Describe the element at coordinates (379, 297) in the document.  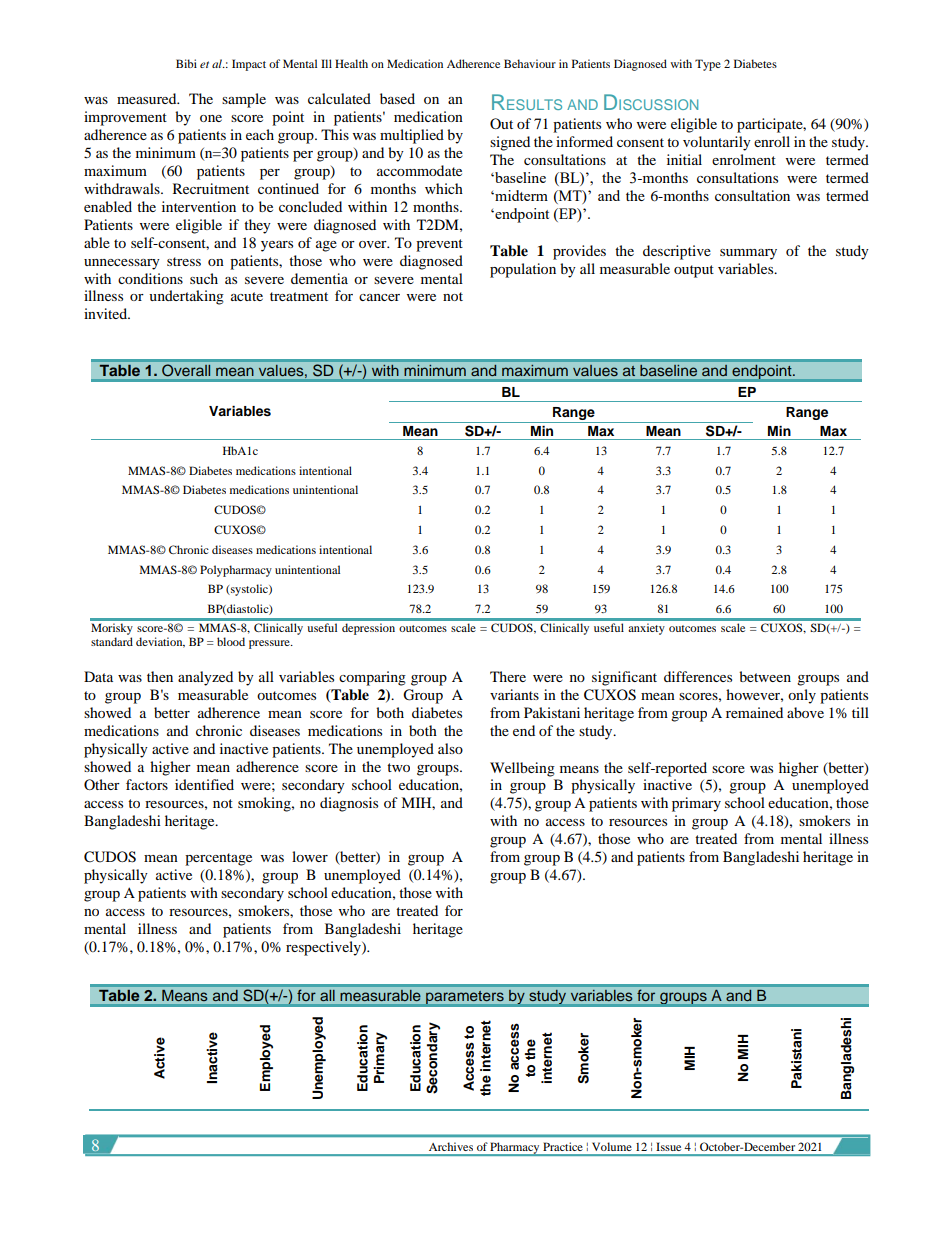
I see `cancer` at that location.
